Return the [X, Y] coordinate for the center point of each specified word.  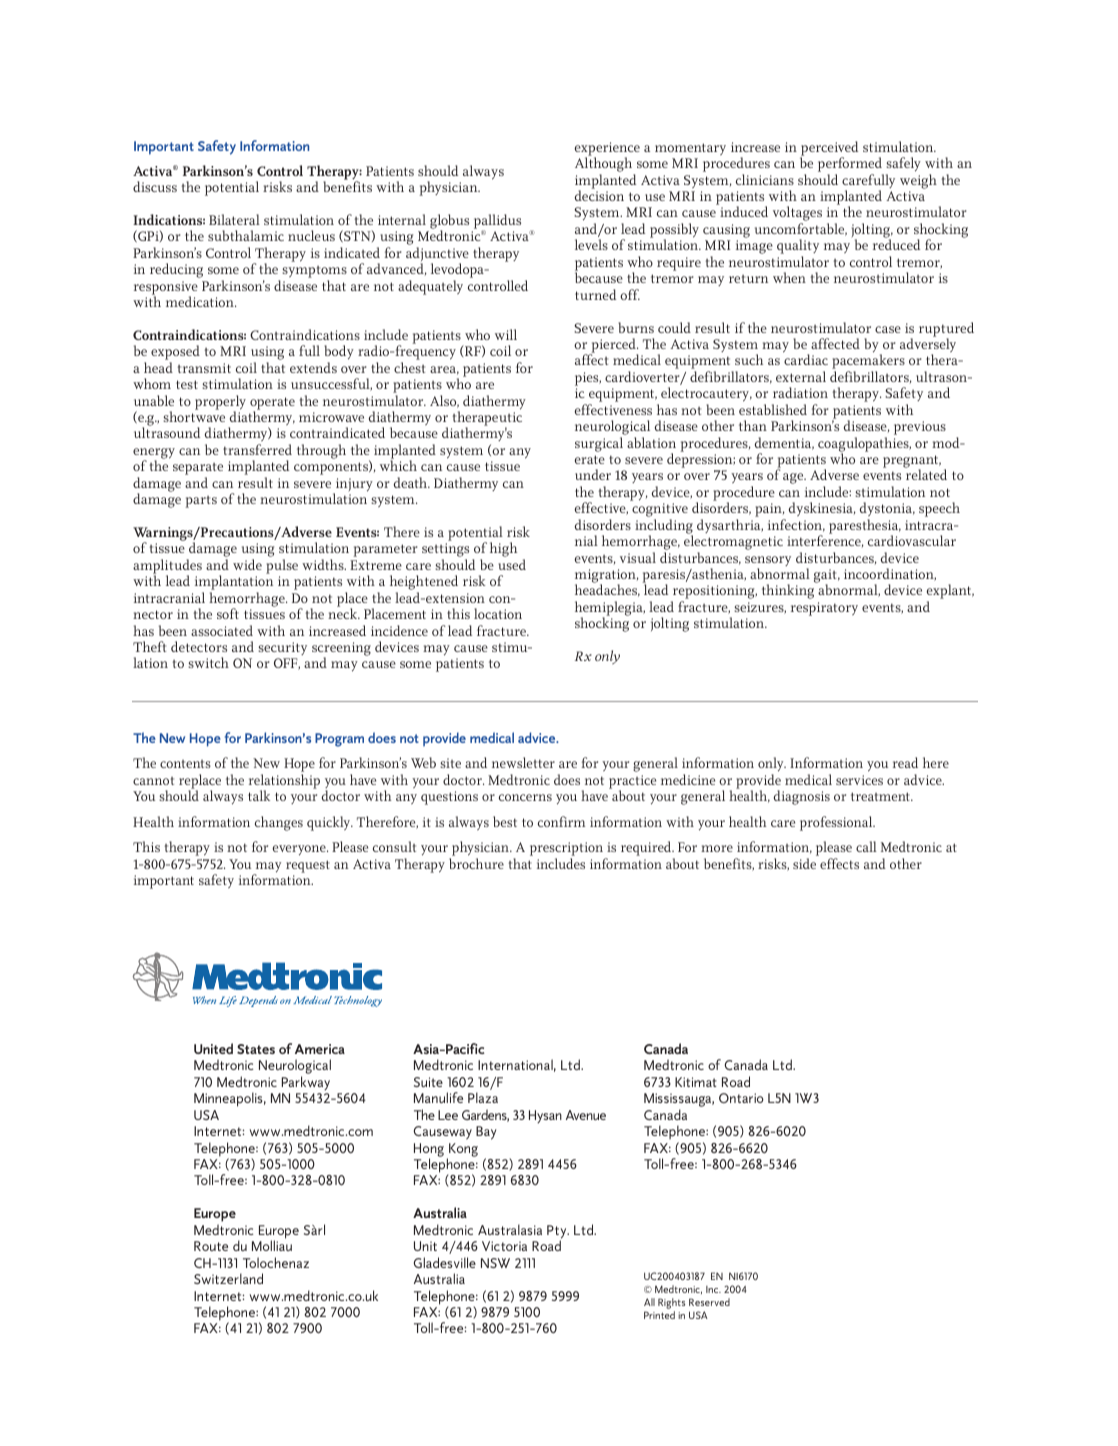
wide [247, 564]
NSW [495, 1263]
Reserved [709, 1302]
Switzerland [228, 1278]
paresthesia [865, 527]
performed [851, 166]
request [308, 866]
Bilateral [234, 219]
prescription [566, 850]
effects [839, 863]
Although [605, 166]
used [512, 564]
